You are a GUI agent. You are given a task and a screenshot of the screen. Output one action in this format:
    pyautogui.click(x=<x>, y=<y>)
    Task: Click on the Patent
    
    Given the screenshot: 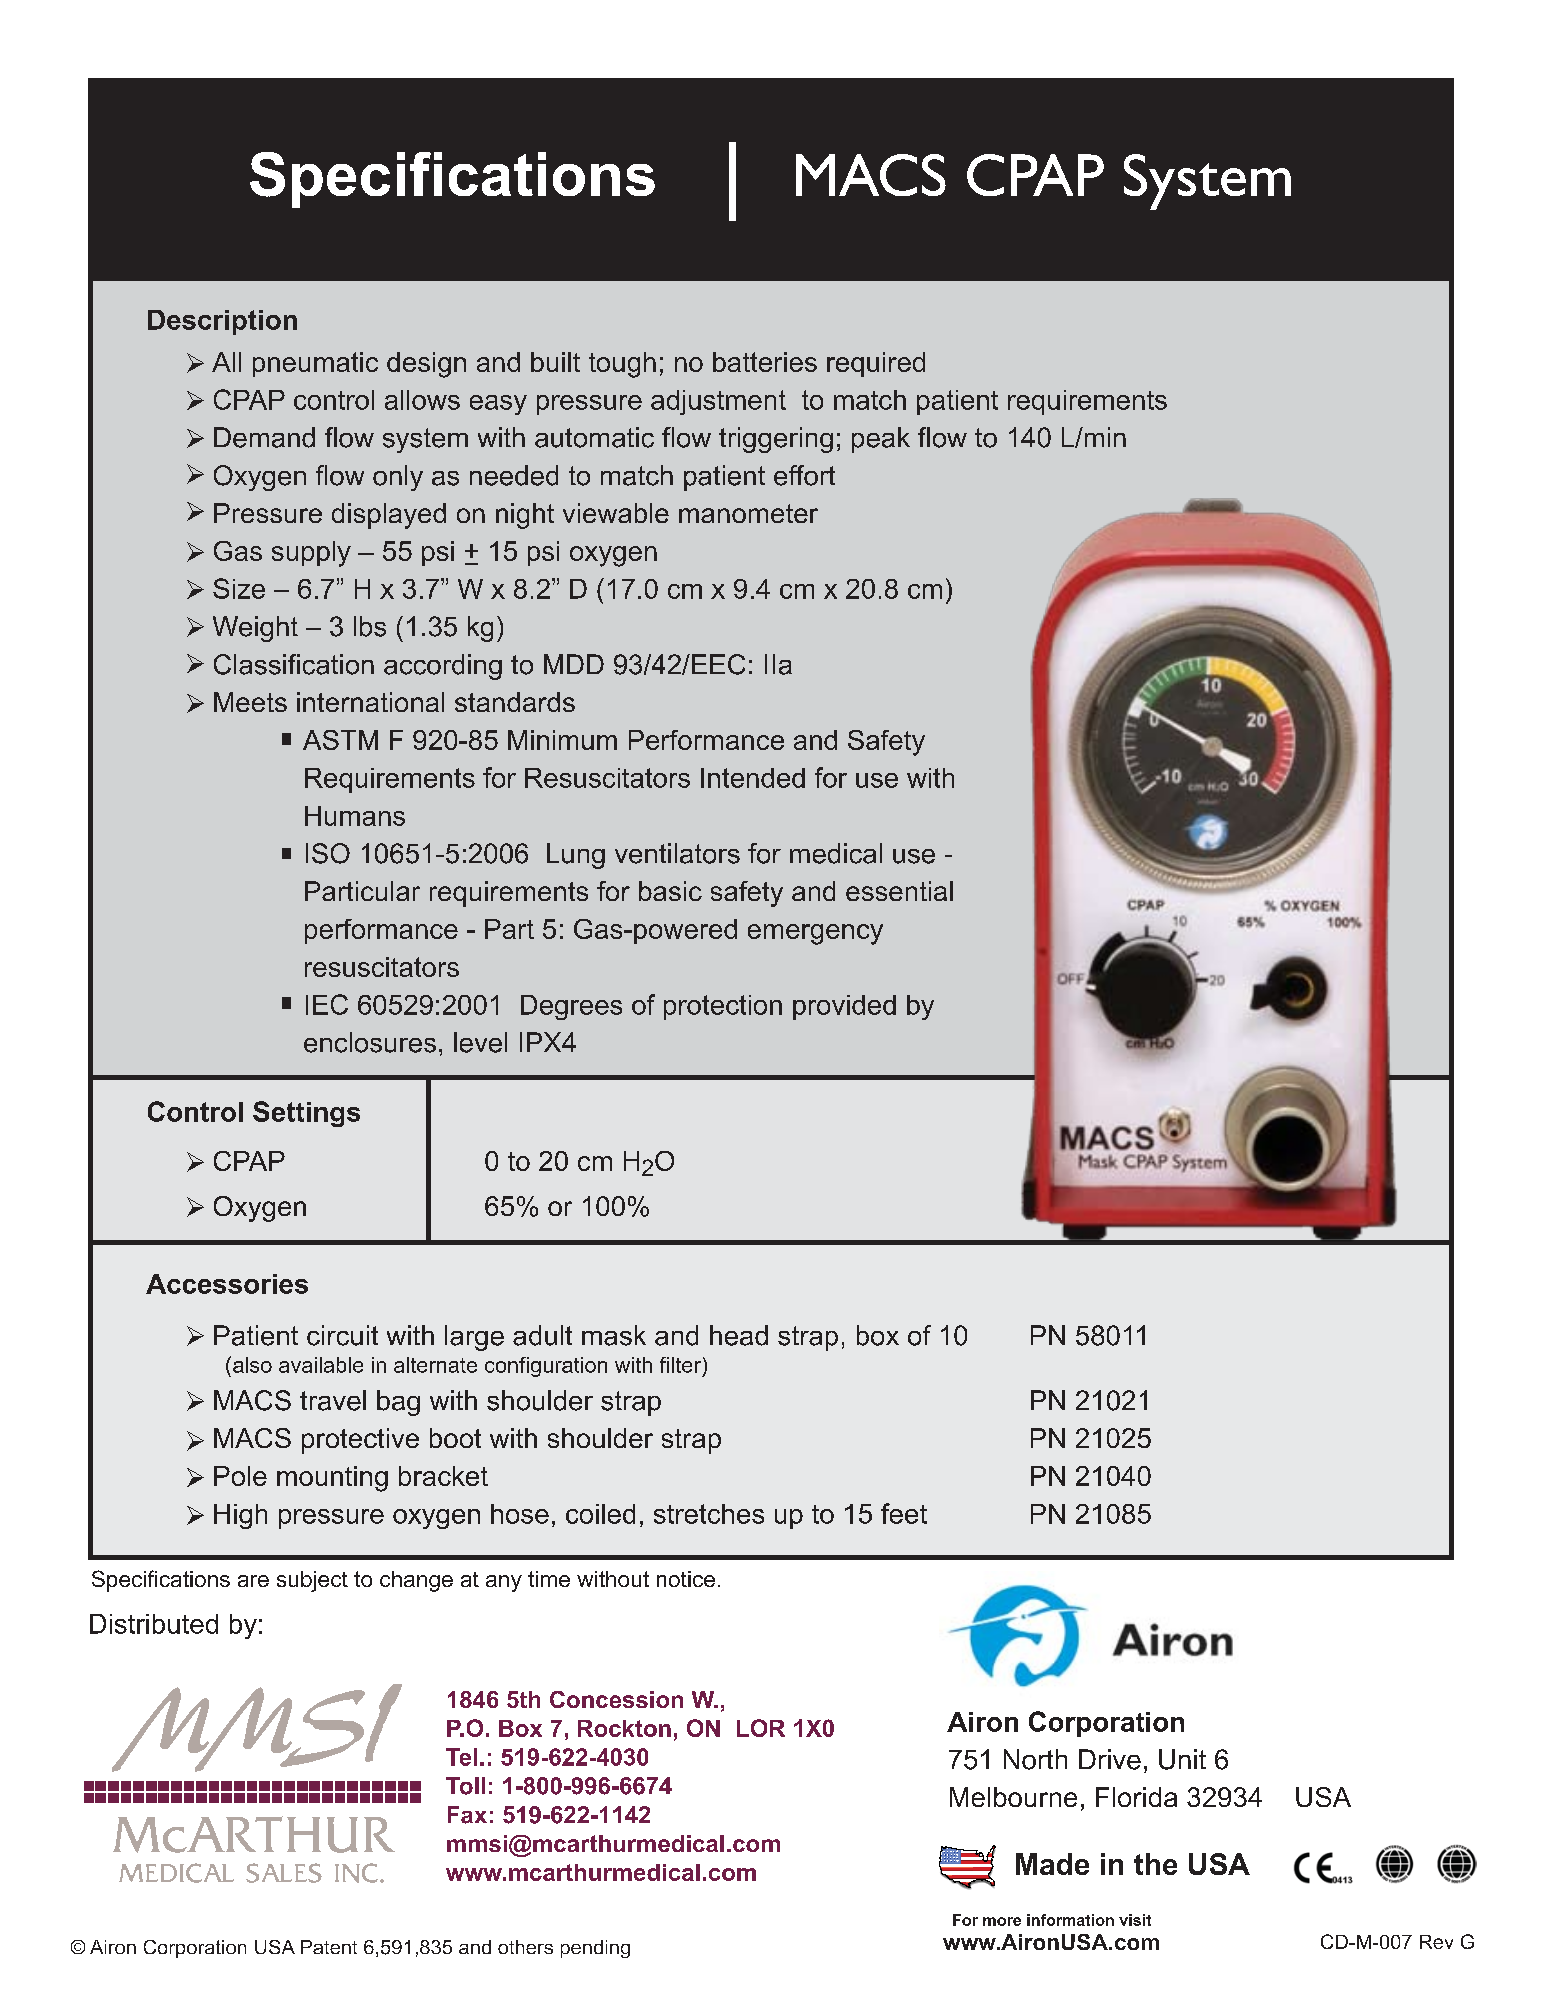 What is the action you would take?
    pyautogui.click(x=329, y=1947)
